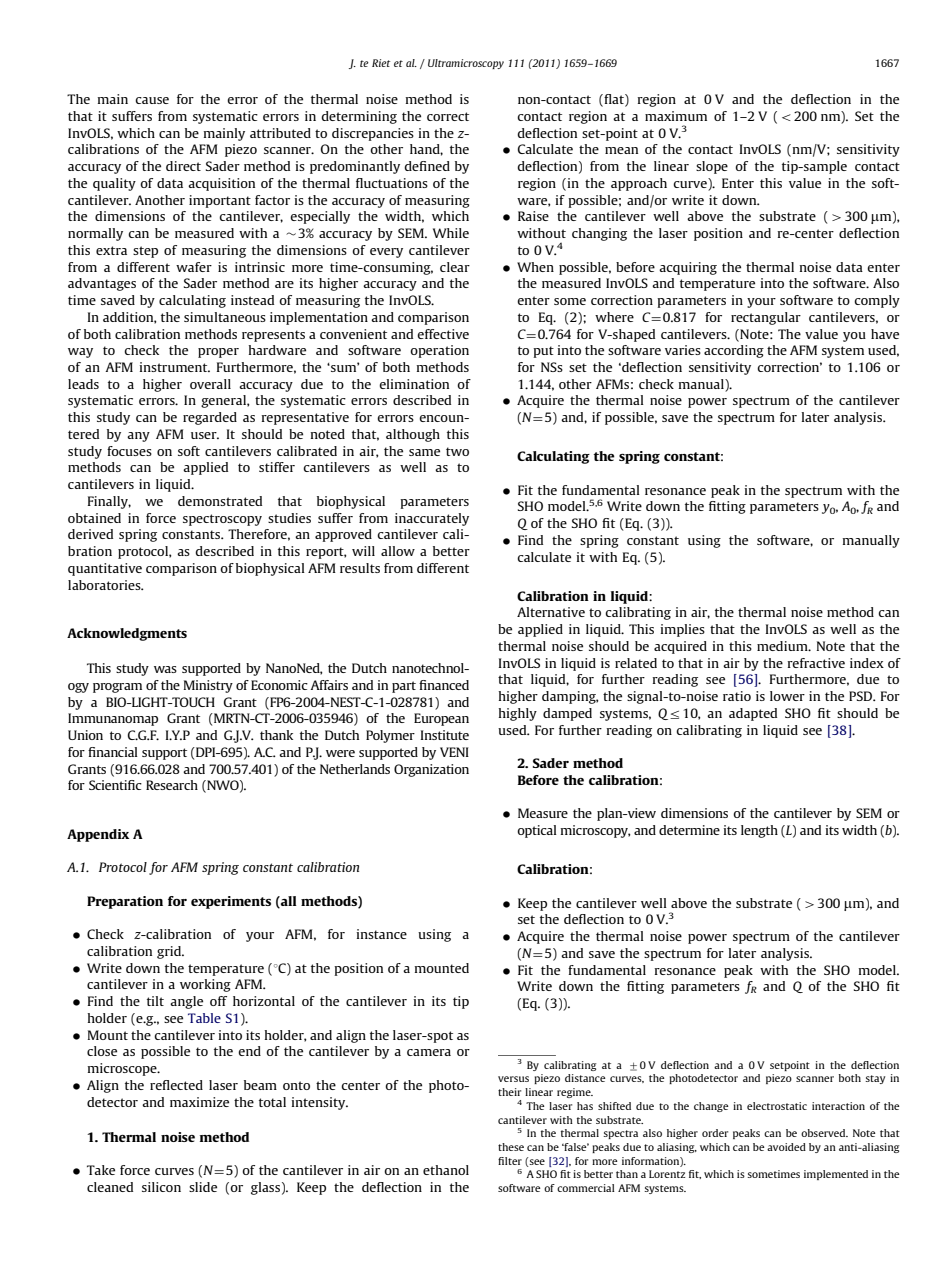 This screenshot has width=952, height=1270. Describe the element at coordinates (161, 1187) in the screenshot. I see `silicon` at that location.
